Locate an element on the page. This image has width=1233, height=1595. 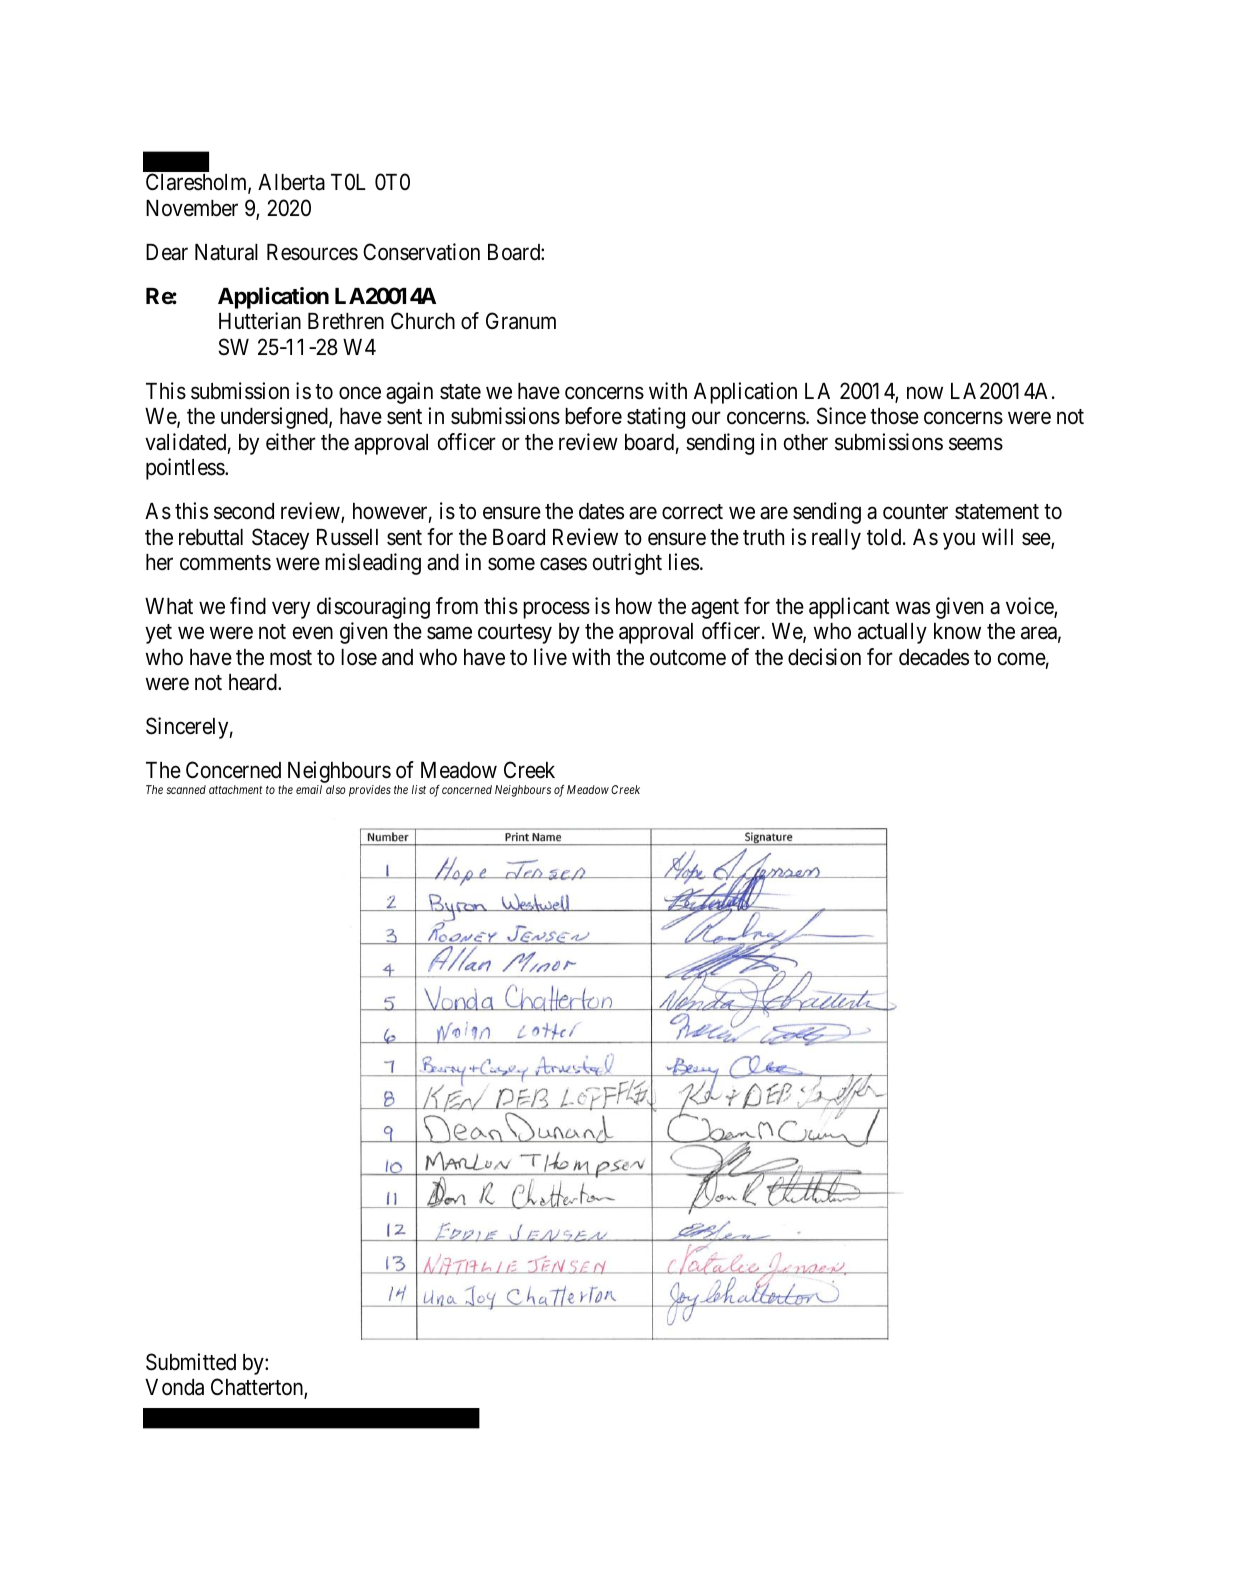
attachment is located at coordinates (235, 789).
